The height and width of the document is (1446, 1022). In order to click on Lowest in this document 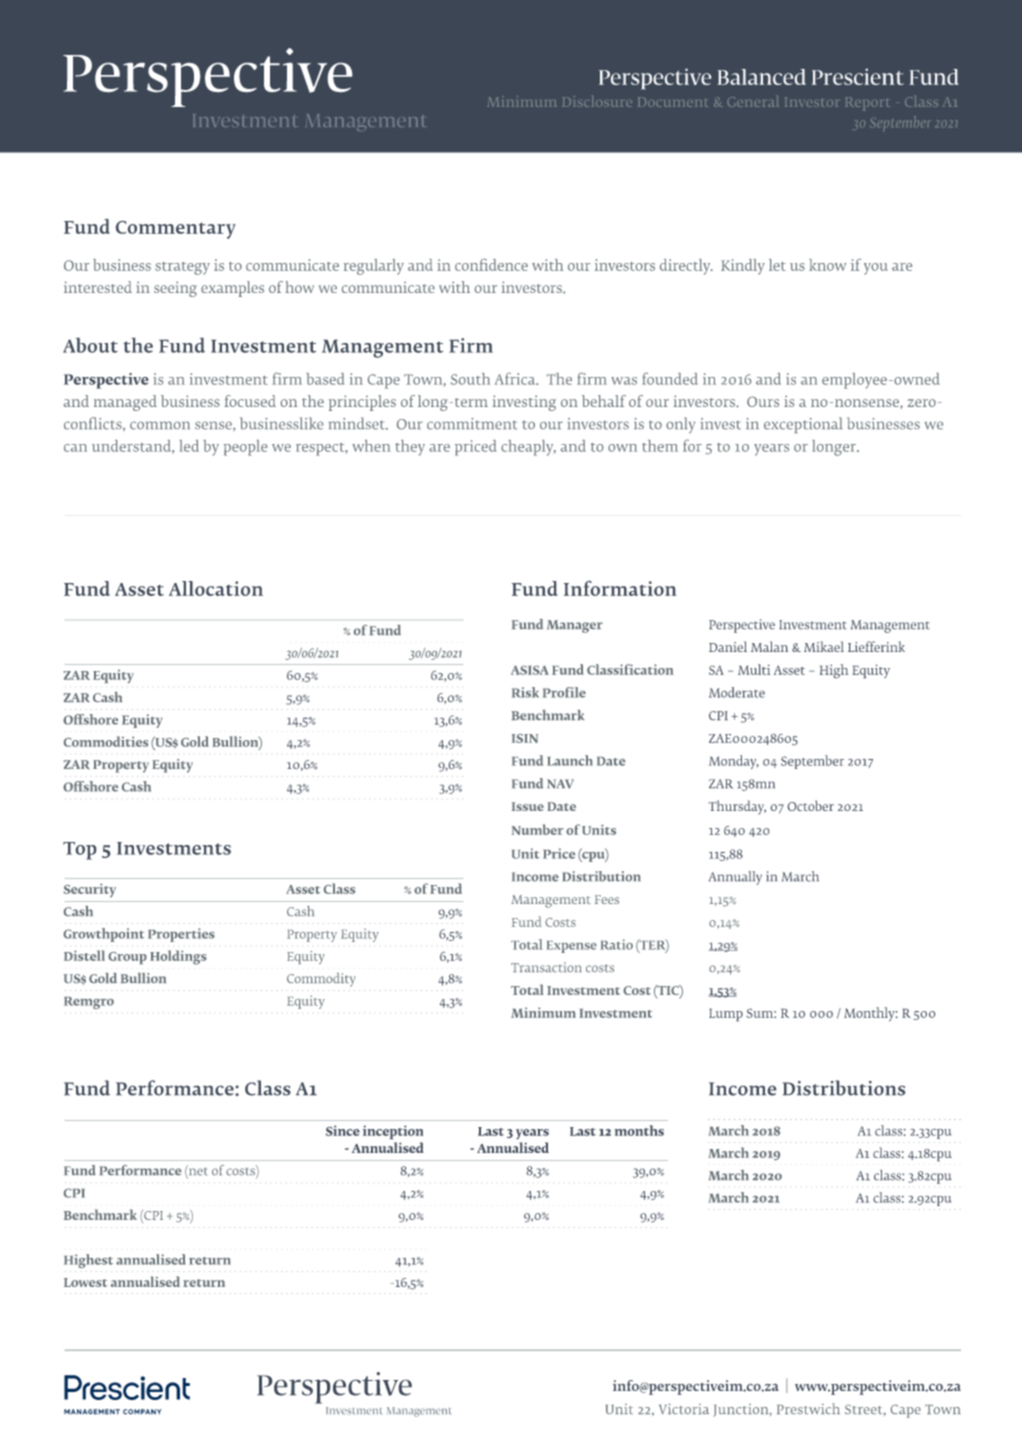, I will do `click(85, 1282)`.
